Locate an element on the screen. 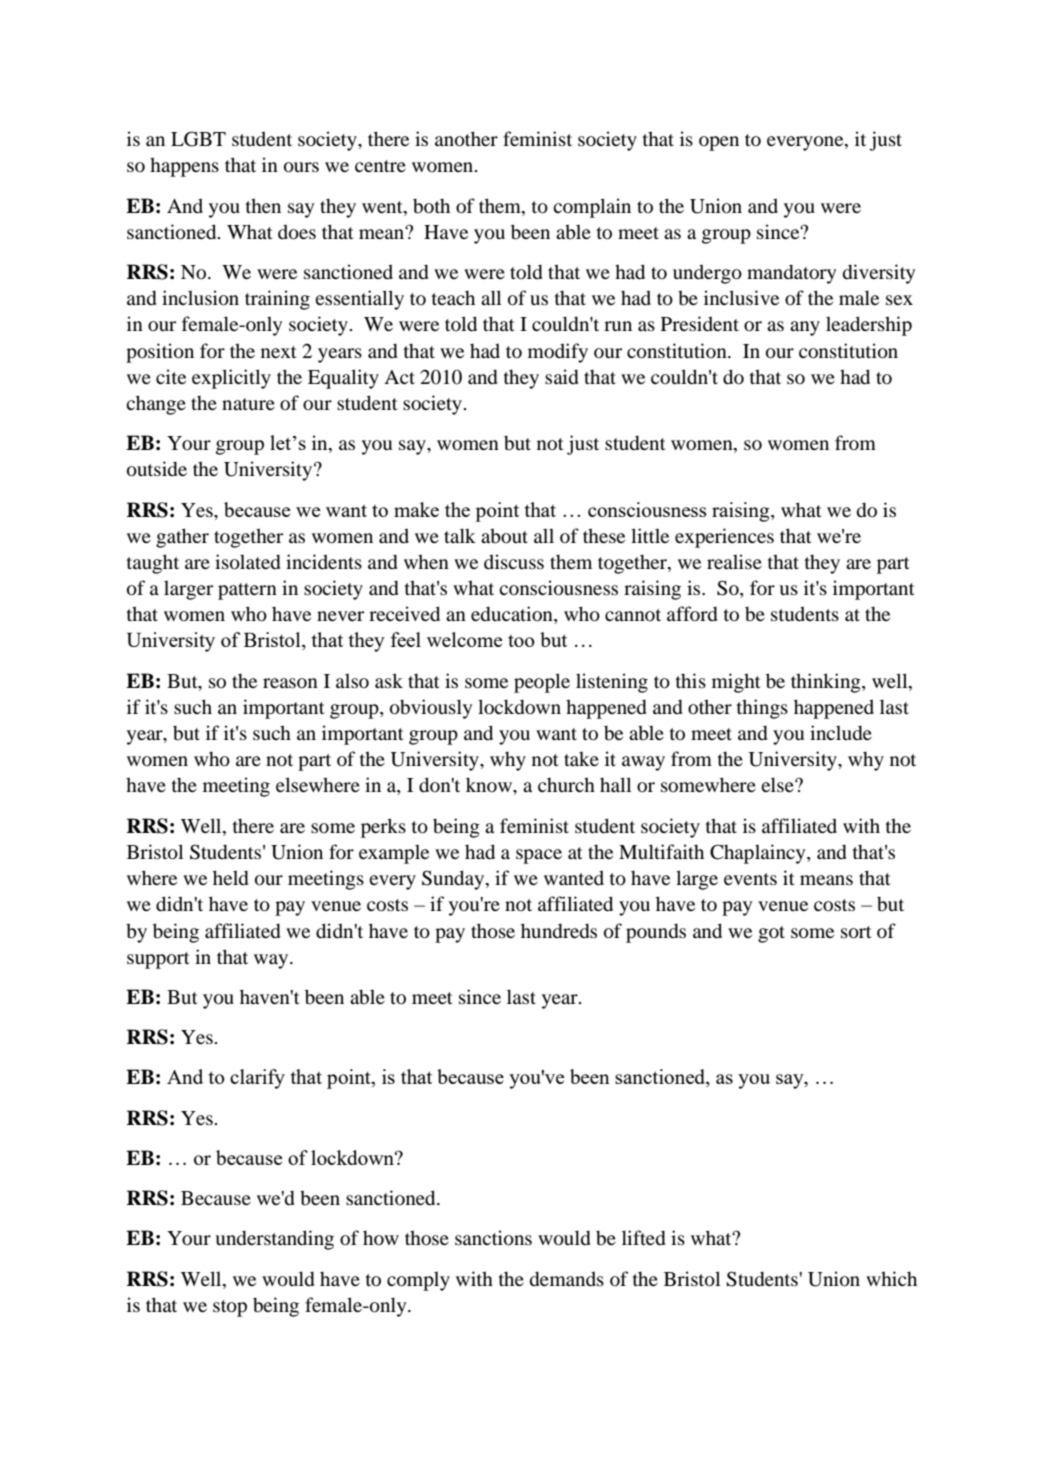 Image resolution: width=1046 pixels, height=1480 pixels. reason is located at coordinates (290, 683).
